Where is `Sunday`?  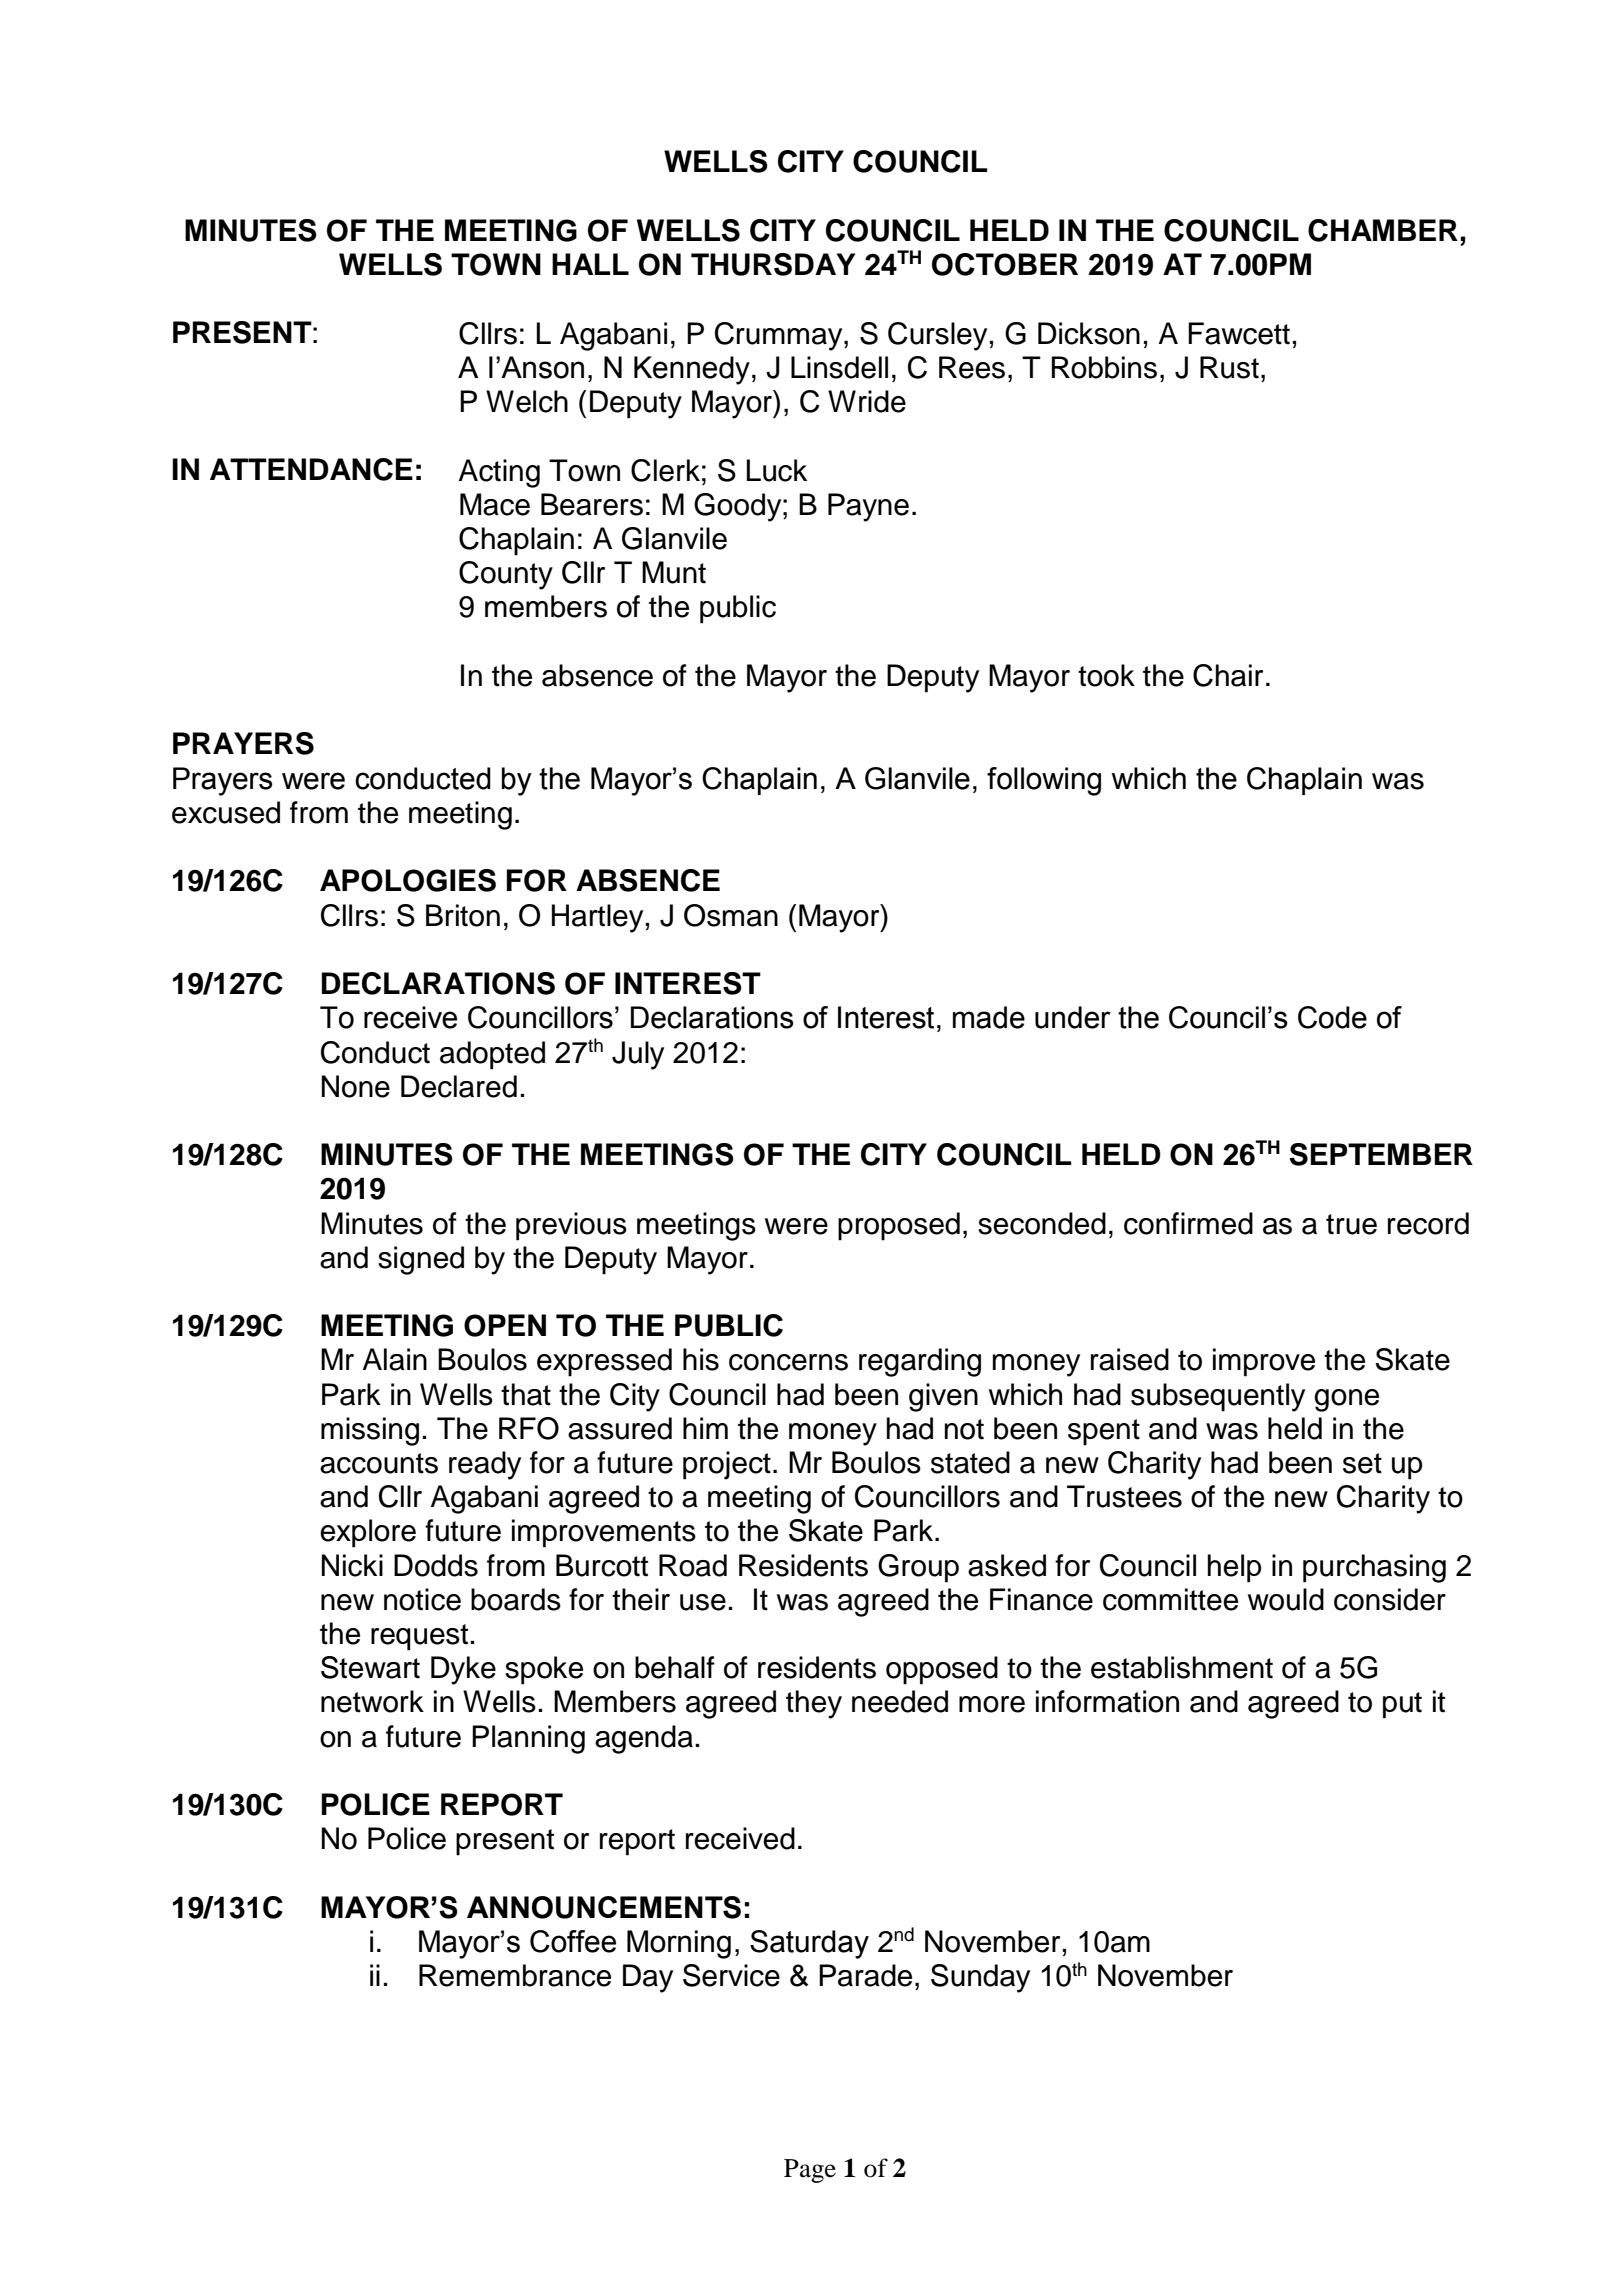
Sunday is located at coordinates (980, 1978).
